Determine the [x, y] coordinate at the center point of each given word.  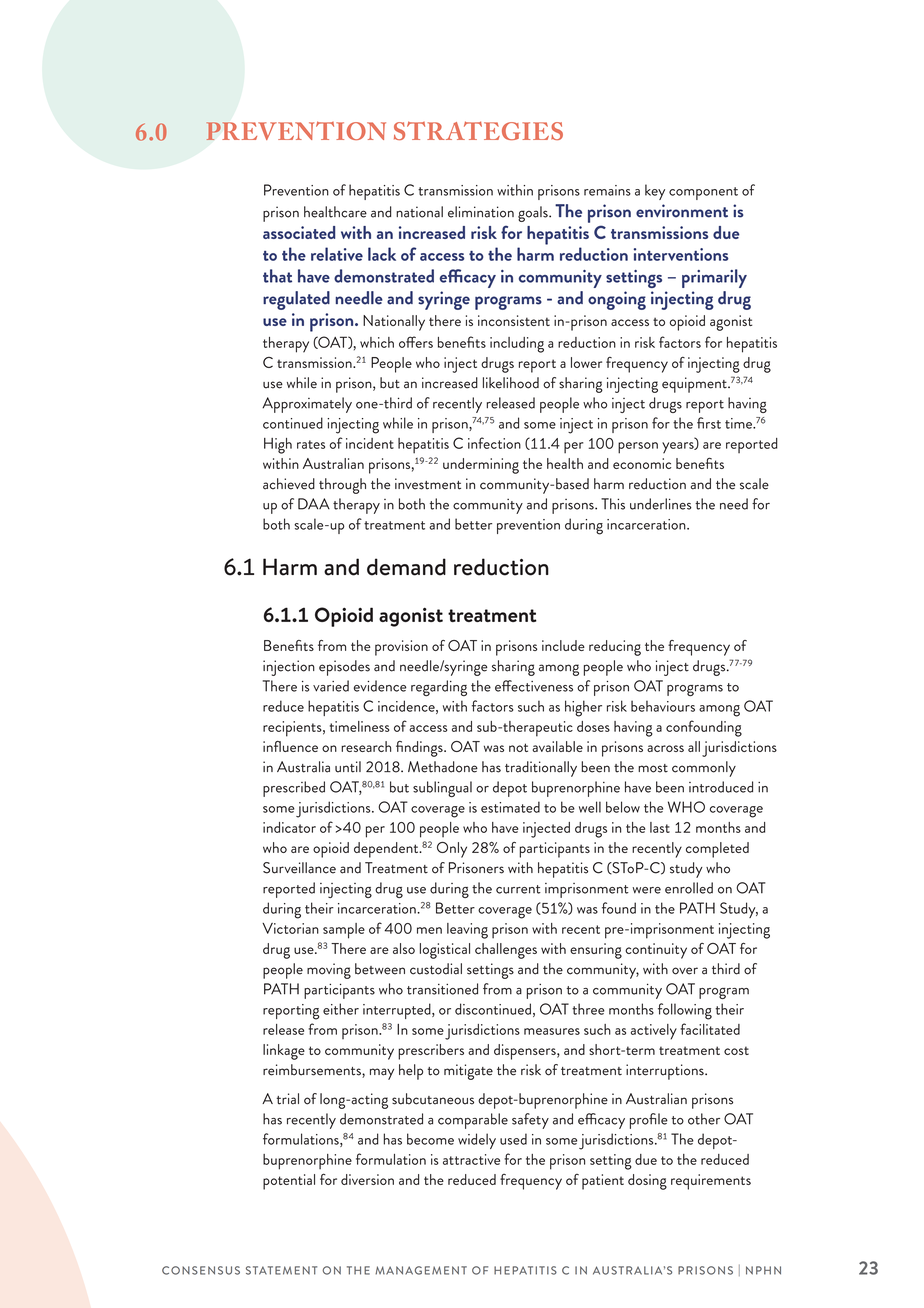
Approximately [307, 405]
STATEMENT [281, 1270]
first [709, 423]
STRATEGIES [478, 130]
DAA [314, 504]
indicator [289, 827]
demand [406, 567]
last [660, 827]
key [655, 192]
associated [299, 232]
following [685, 1011]
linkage [284, 1052]
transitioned [442, 989]
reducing [615, 648]
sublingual [442, 789]
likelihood [511, 383]
